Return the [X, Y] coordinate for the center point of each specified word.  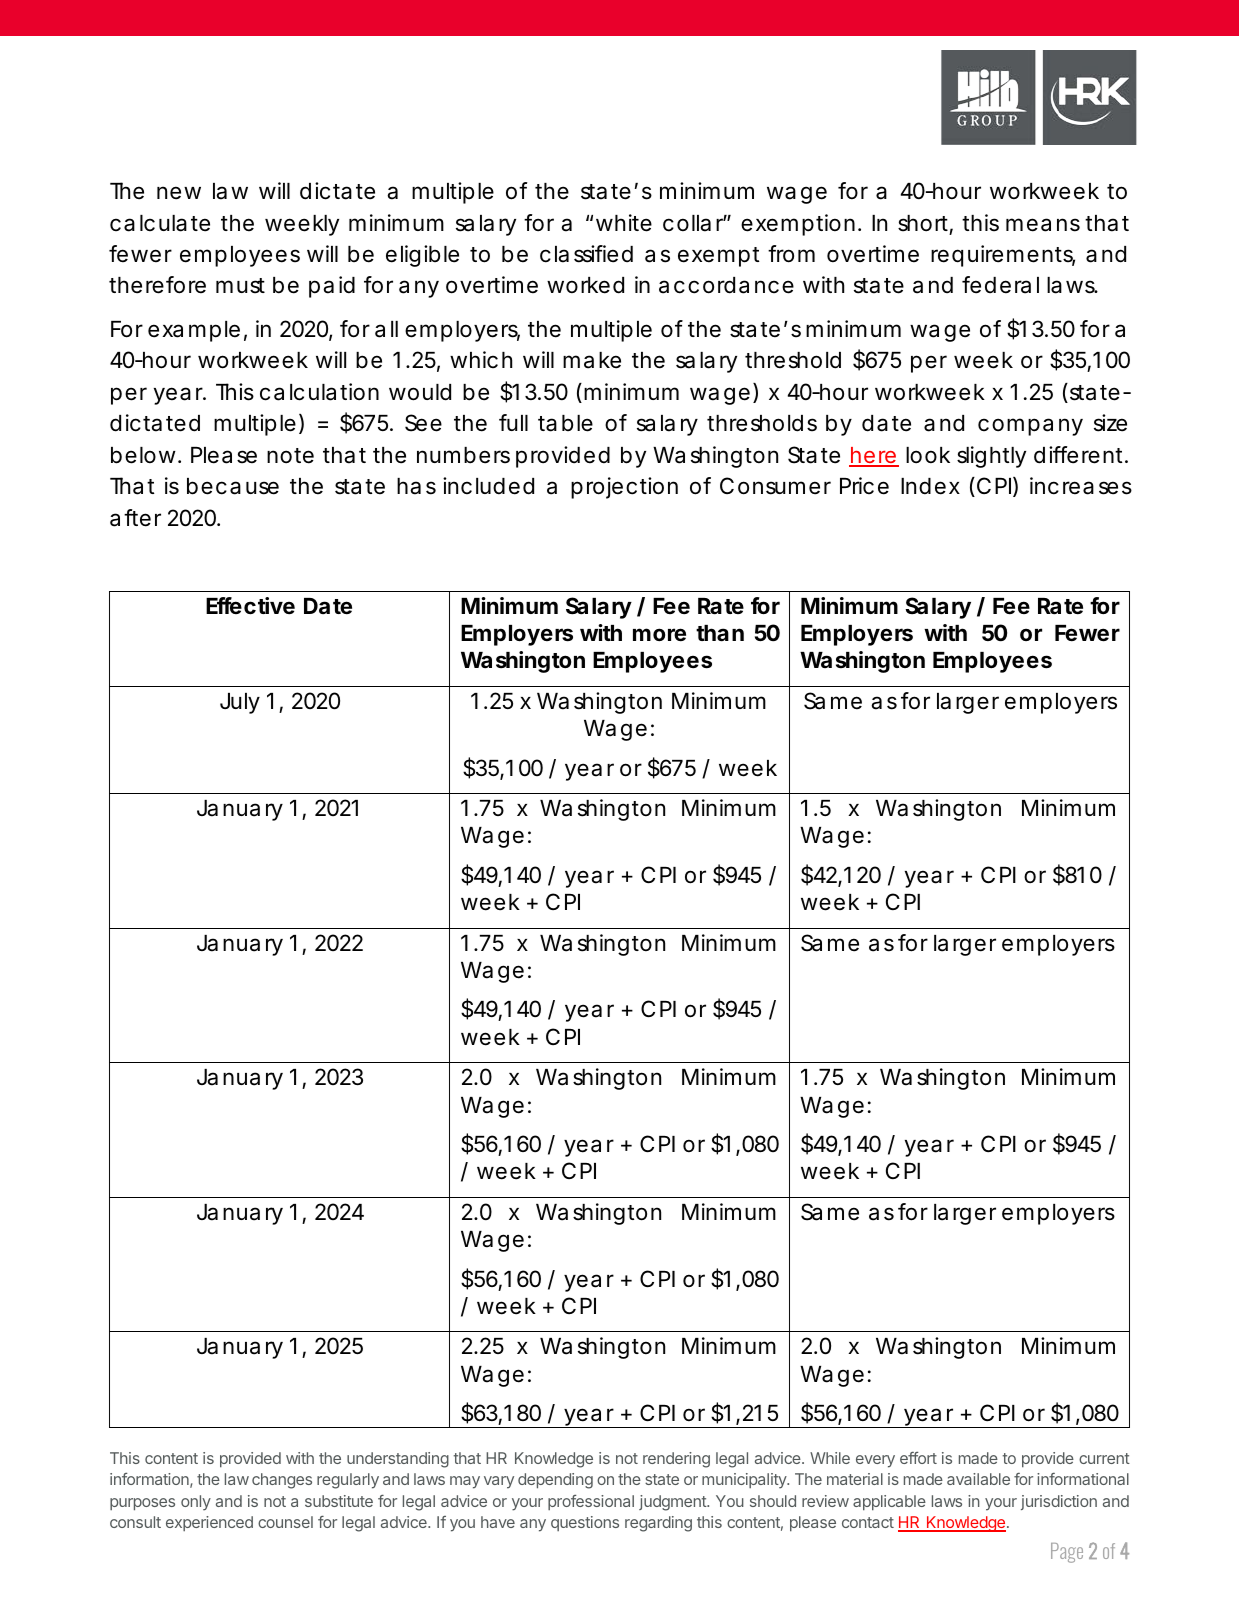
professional [591, 1502]
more [659, 635]
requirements [1003, 256]
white [624, 223]
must [240, 286]
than [720, 633]
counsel [285, 1522]
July [240, 703]
